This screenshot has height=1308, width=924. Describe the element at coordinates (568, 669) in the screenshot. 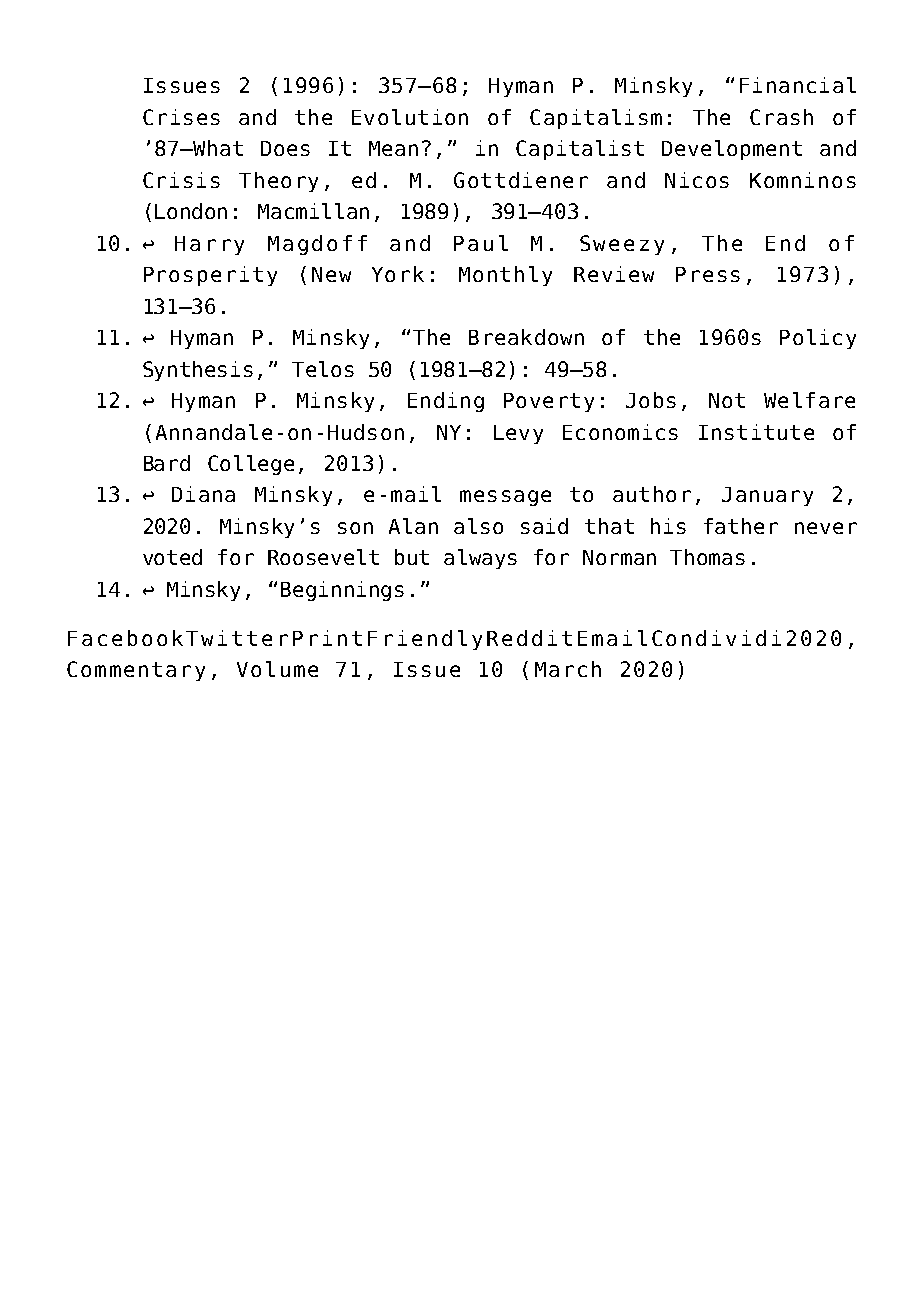

I see `March` at that location.
